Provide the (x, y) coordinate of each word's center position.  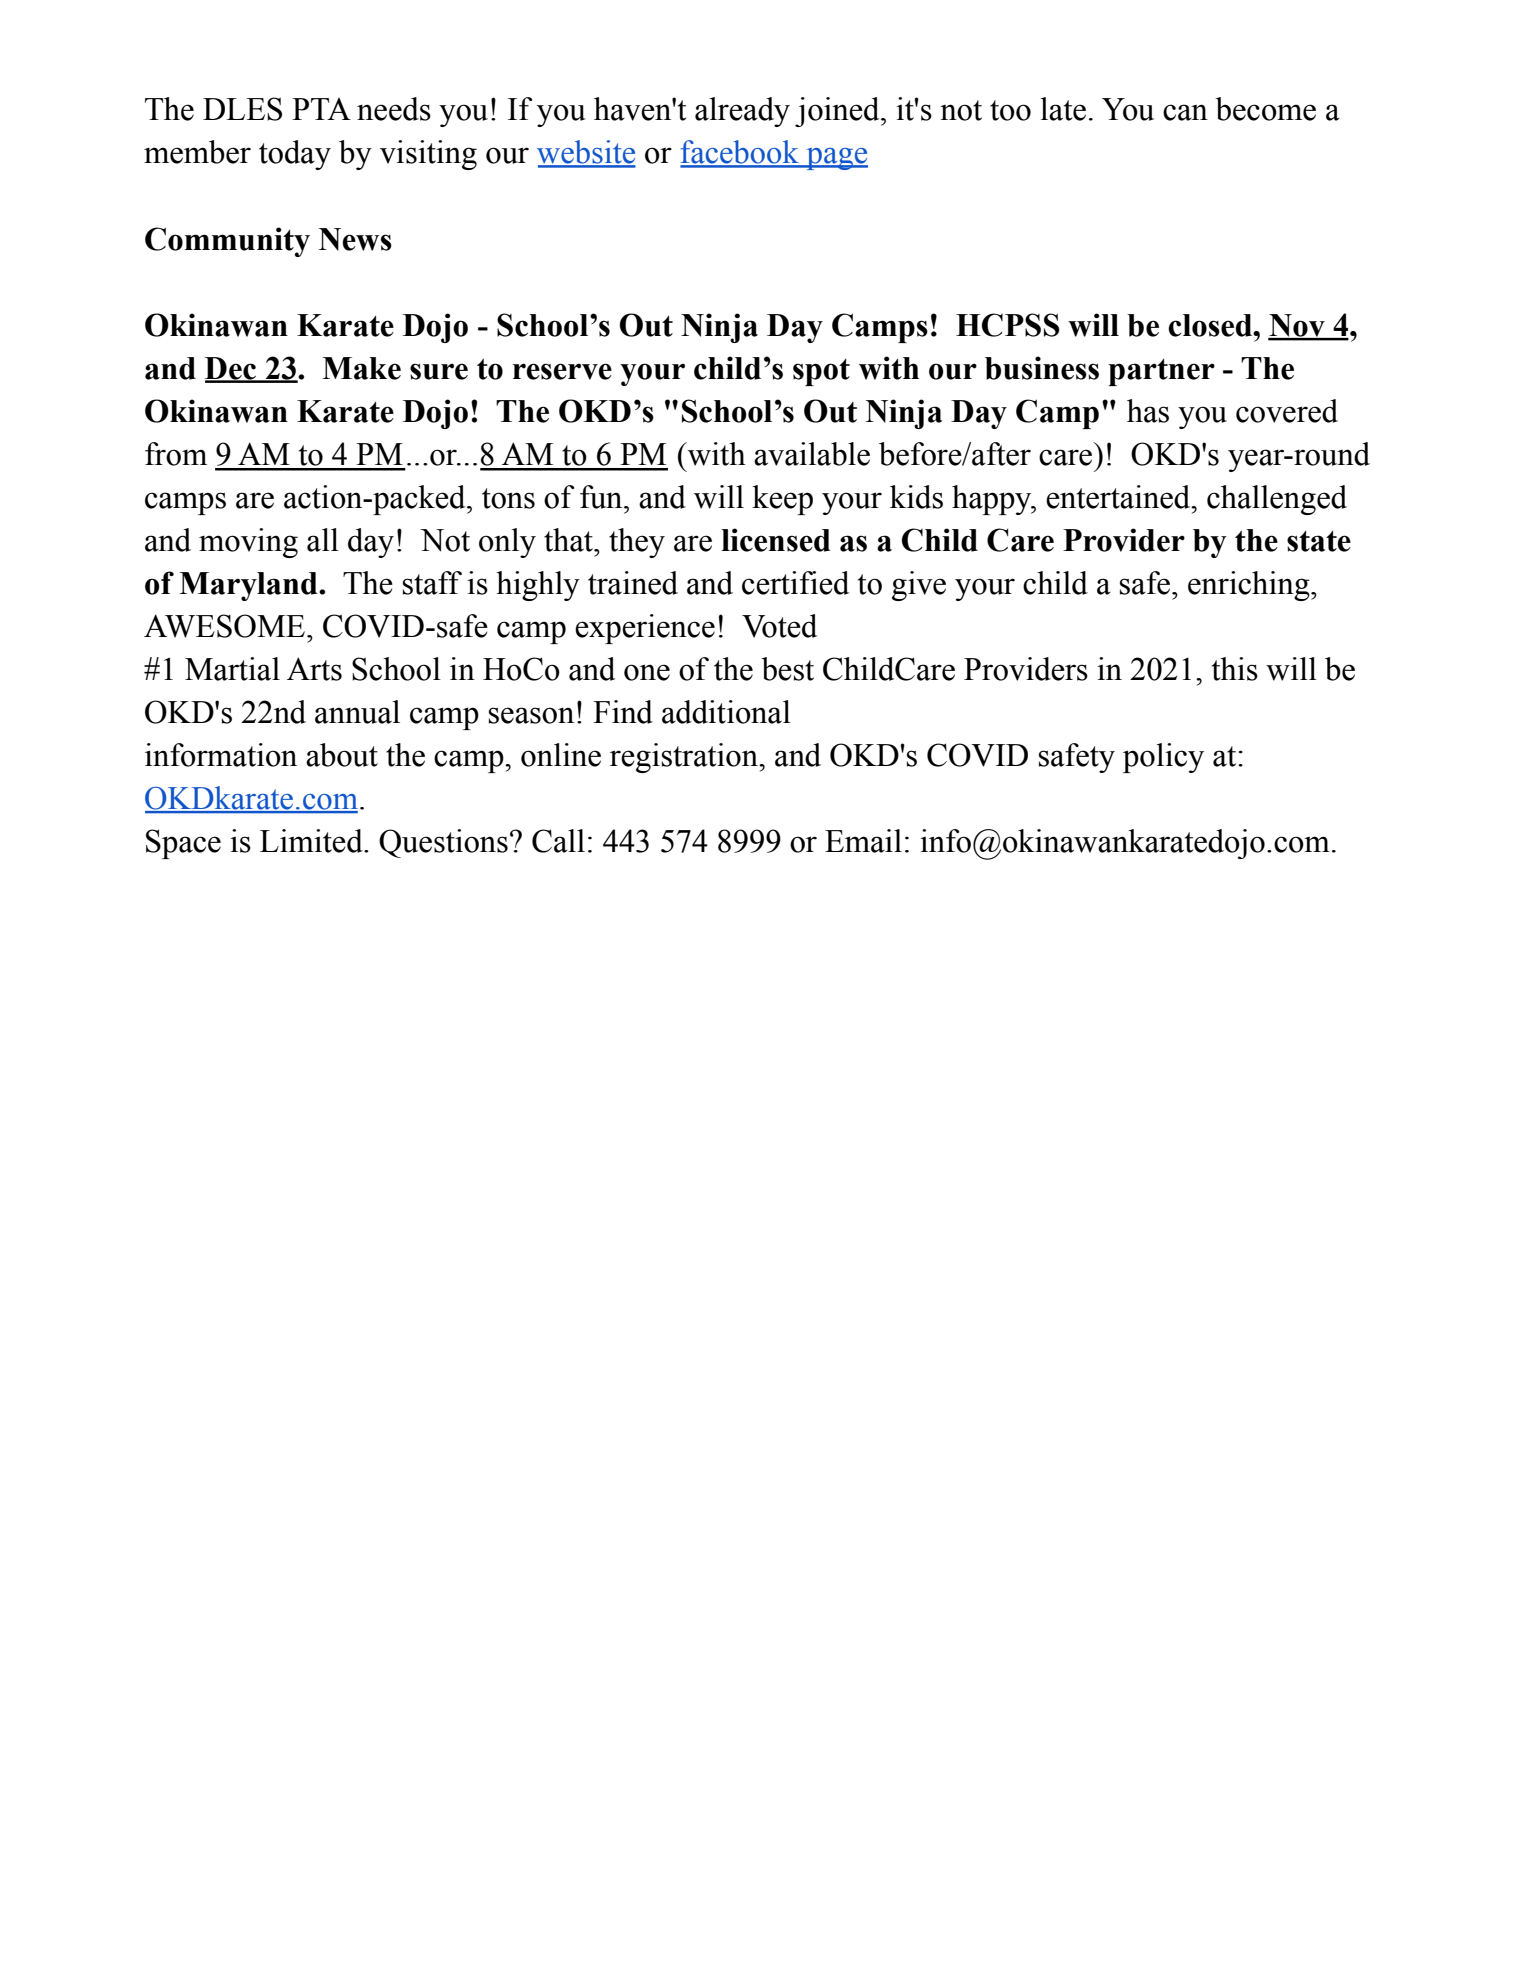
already (742, 112)
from (176, 454)
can (1185, 112)
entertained (1119, 497)
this (1235, 669)
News (355, 239)
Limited (312, 841)
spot (821, 372)
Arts (314, 669)
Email (863, 841)
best (788, 669)
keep (782, 500)
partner (1161, 372)
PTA (321, 109)
